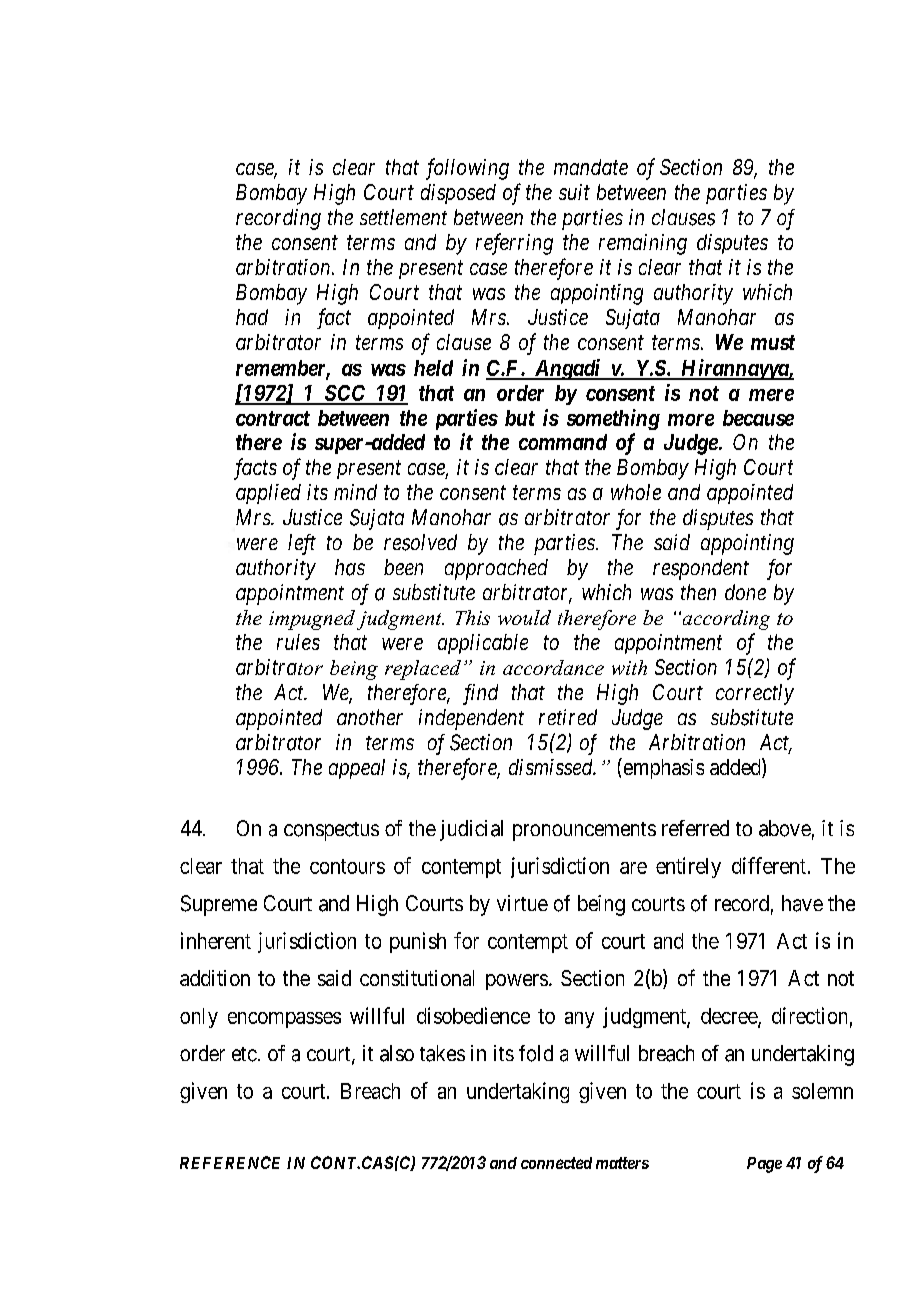 The width and height of the screenshot is (924, 1307). I want to click on but, so click(520, 418).
